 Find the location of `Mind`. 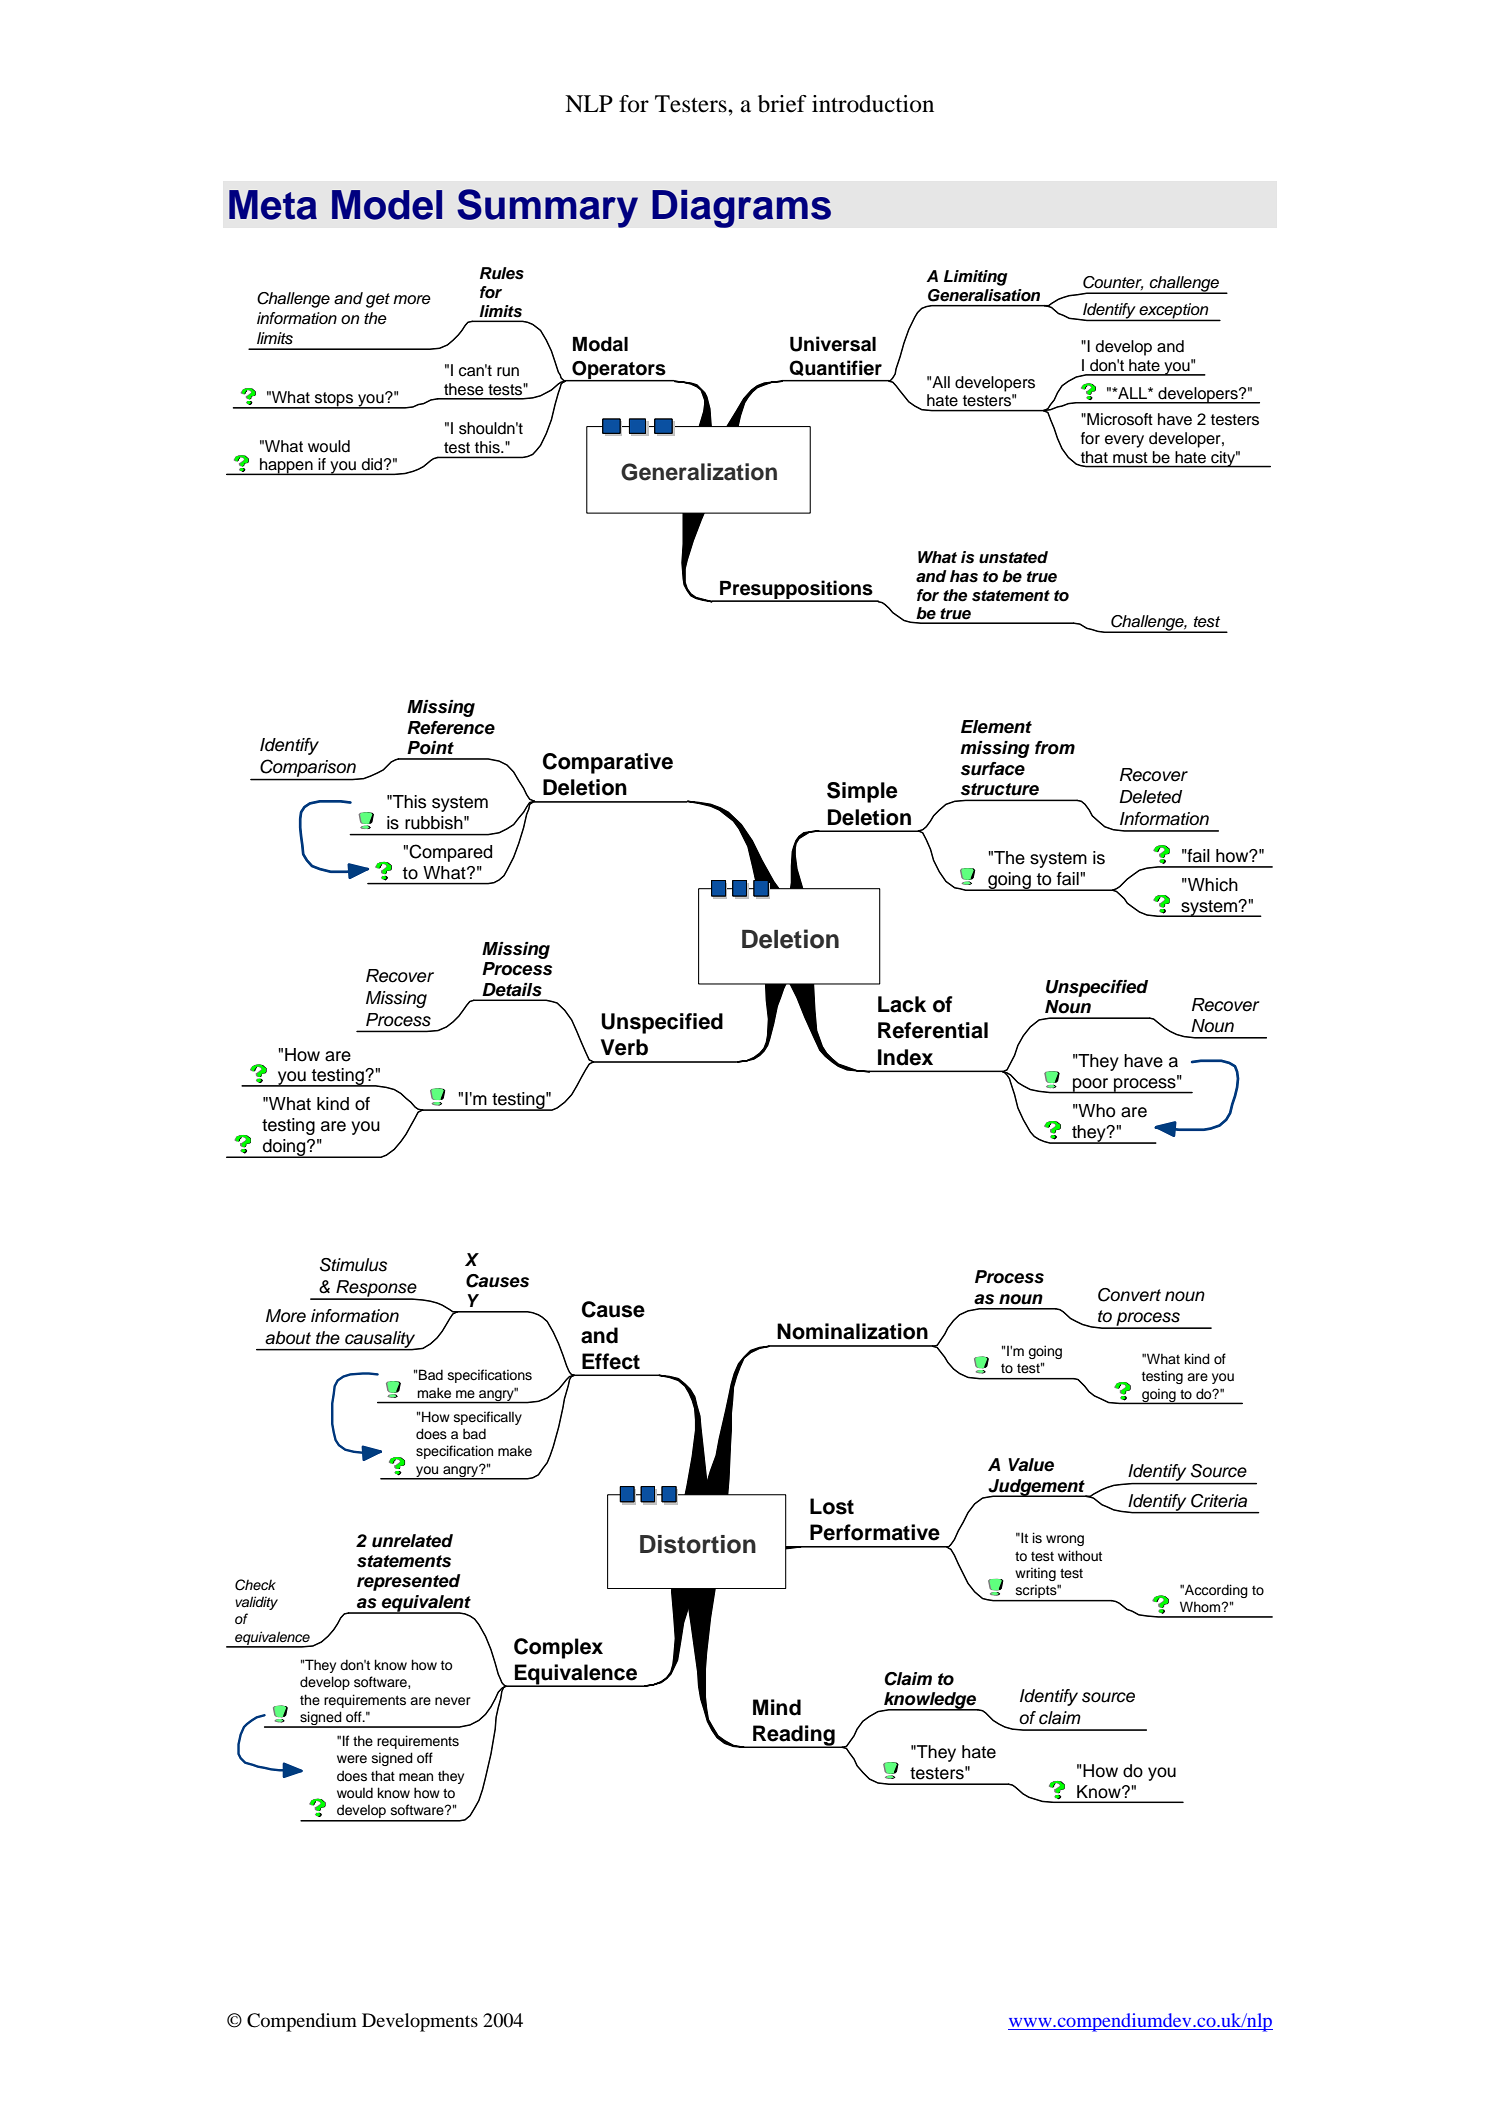

Mind is located at coordinates (777, 1707).
